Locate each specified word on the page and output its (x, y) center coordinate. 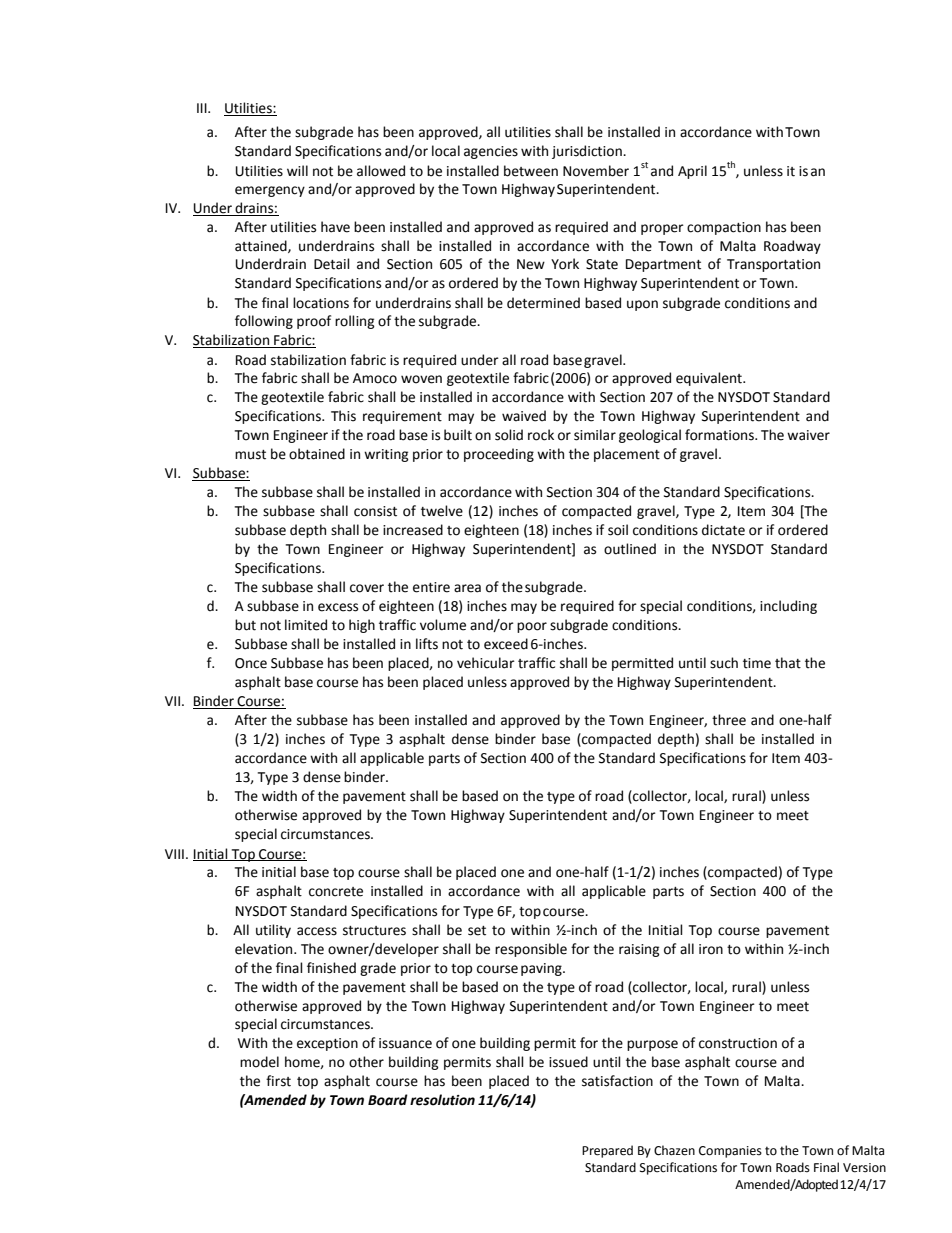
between (531, 171)
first (278, 1081)
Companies (730, 1152)
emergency (270, 191)
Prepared (607, 1151)
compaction (724, 228)
